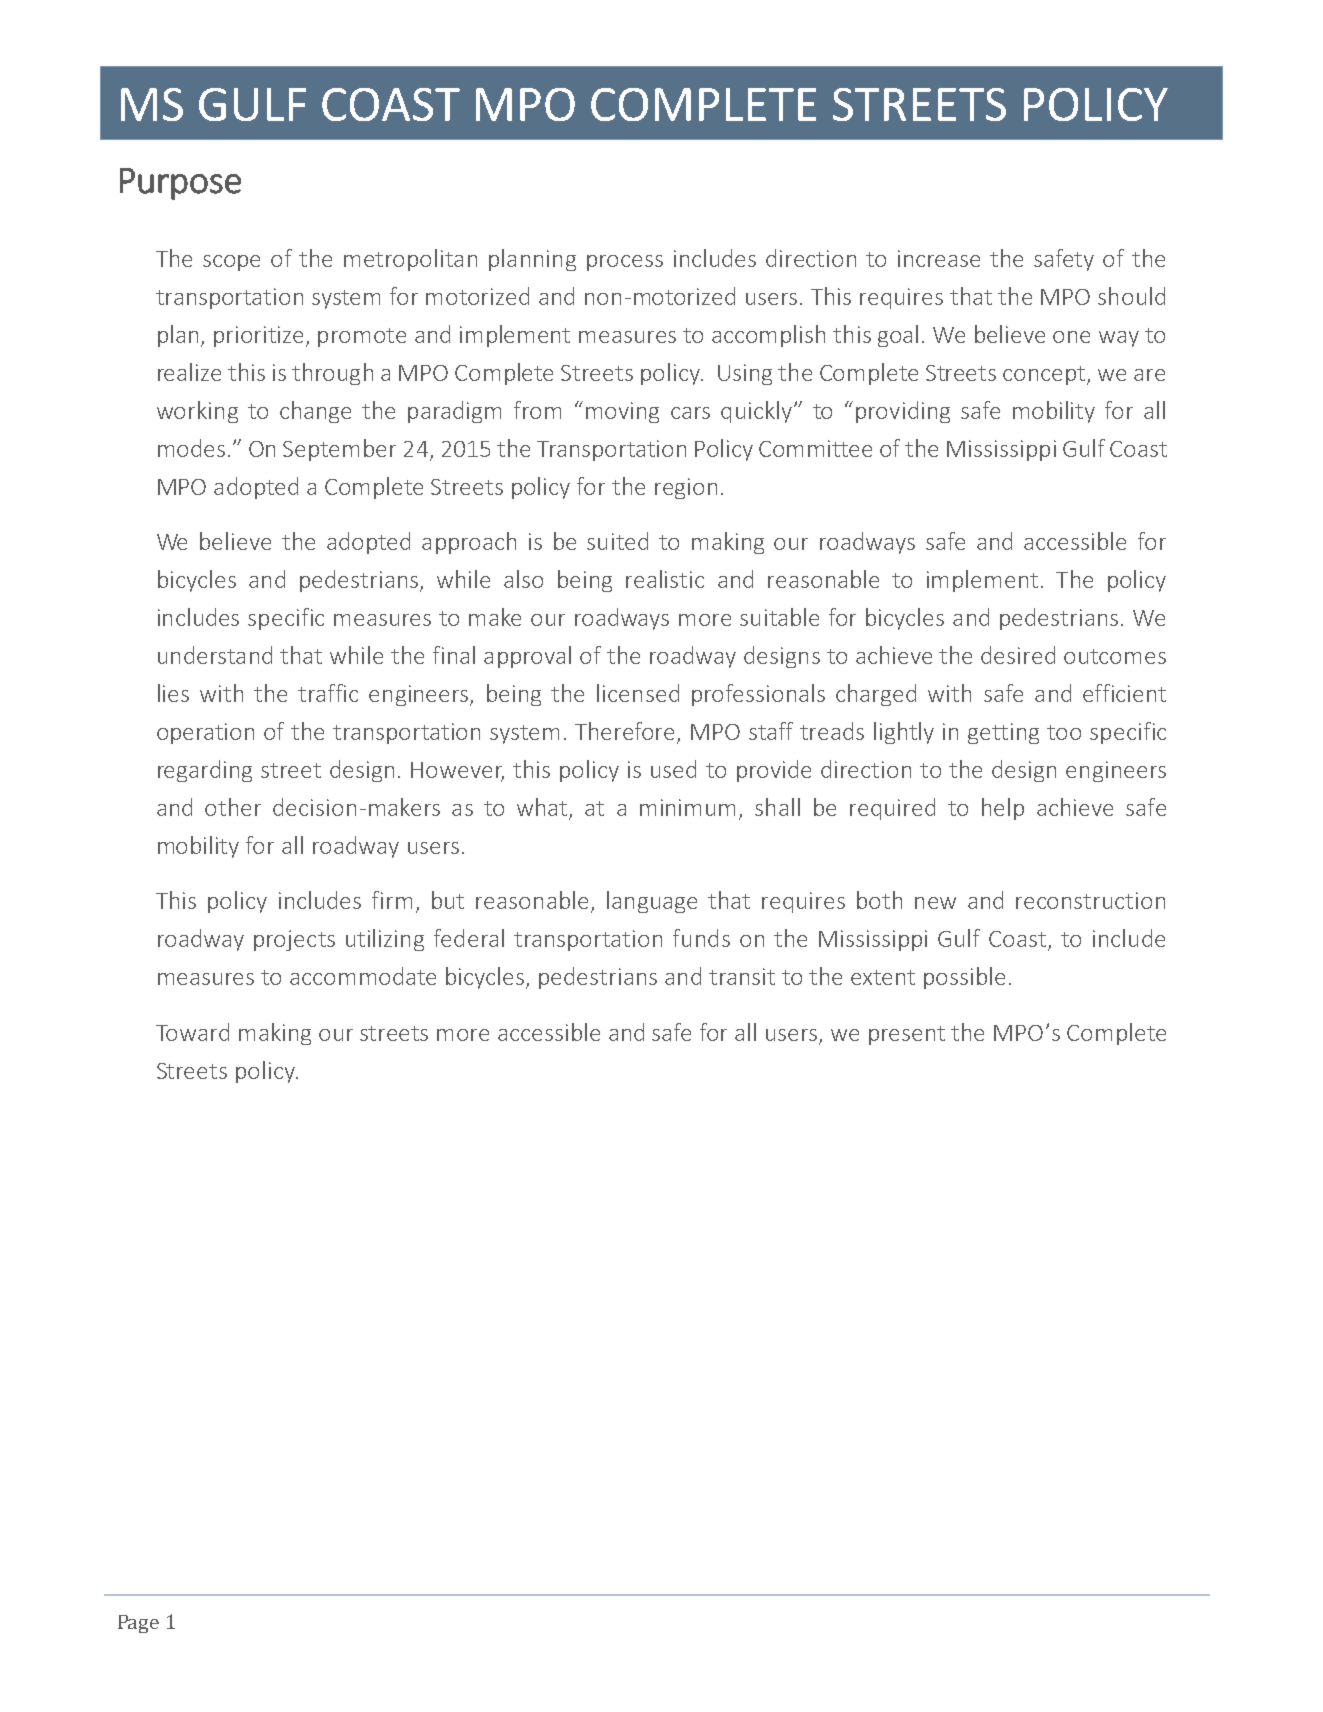 This document has width=1323, height=1712. I want to click on reconstruction, so click(1090, 900).
